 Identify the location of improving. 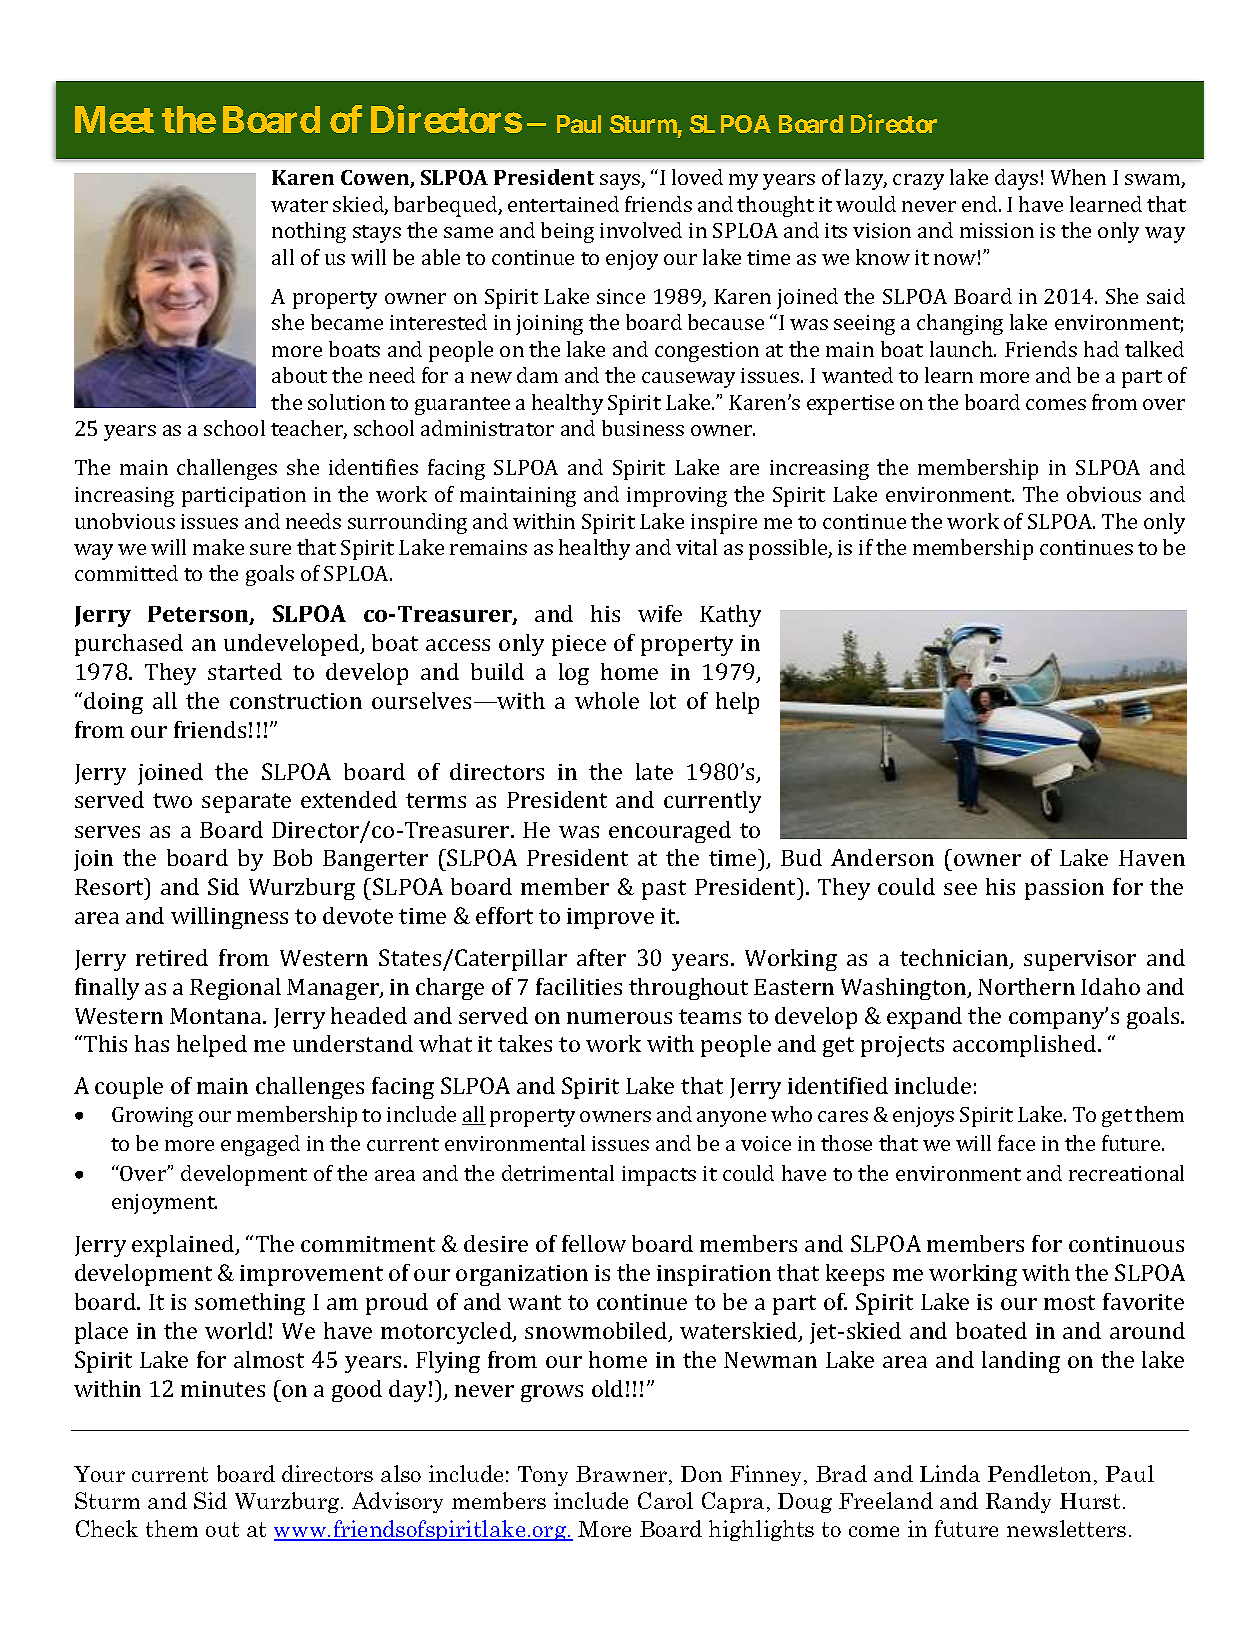
(677, 497).
